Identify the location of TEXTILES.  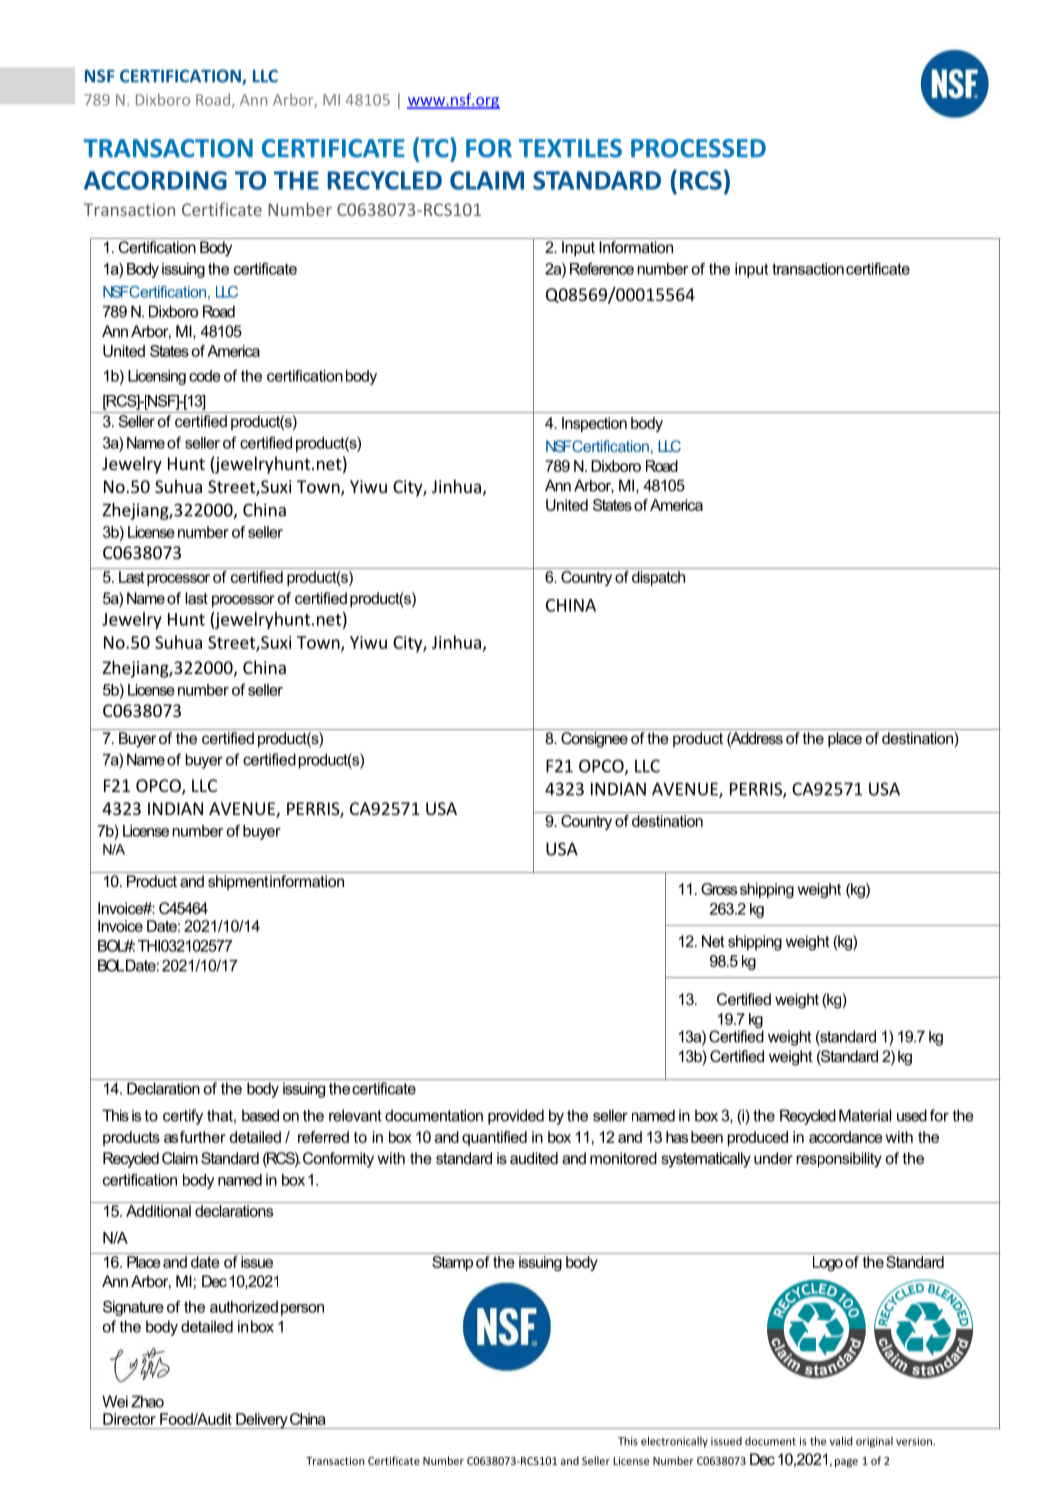
(570, 148).
